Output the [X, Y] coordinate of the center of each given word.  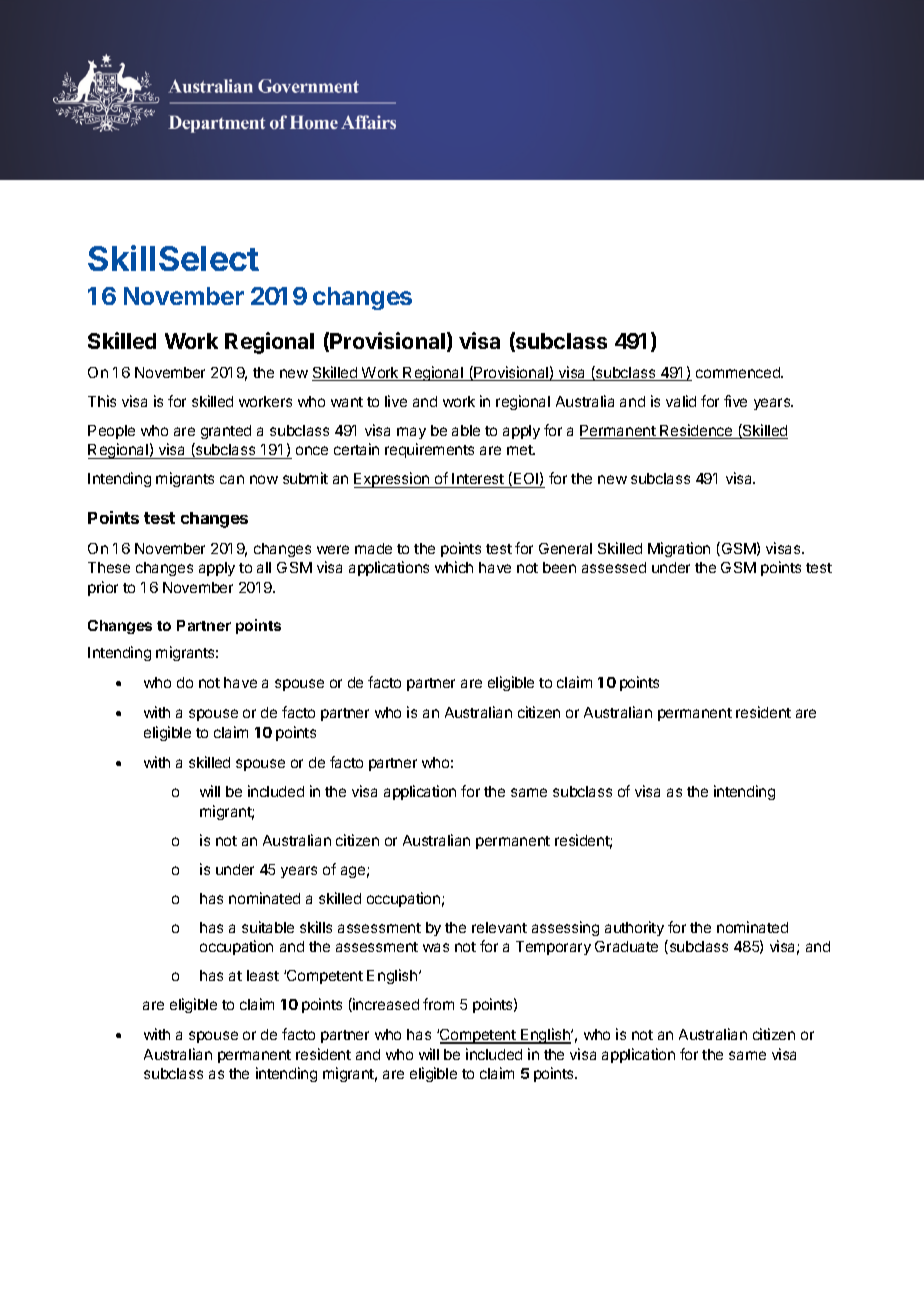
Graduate [626, 946]
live [396, 401]
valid [681, 401]
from [438, 1004]
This [102, 401]
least [263, 975]
